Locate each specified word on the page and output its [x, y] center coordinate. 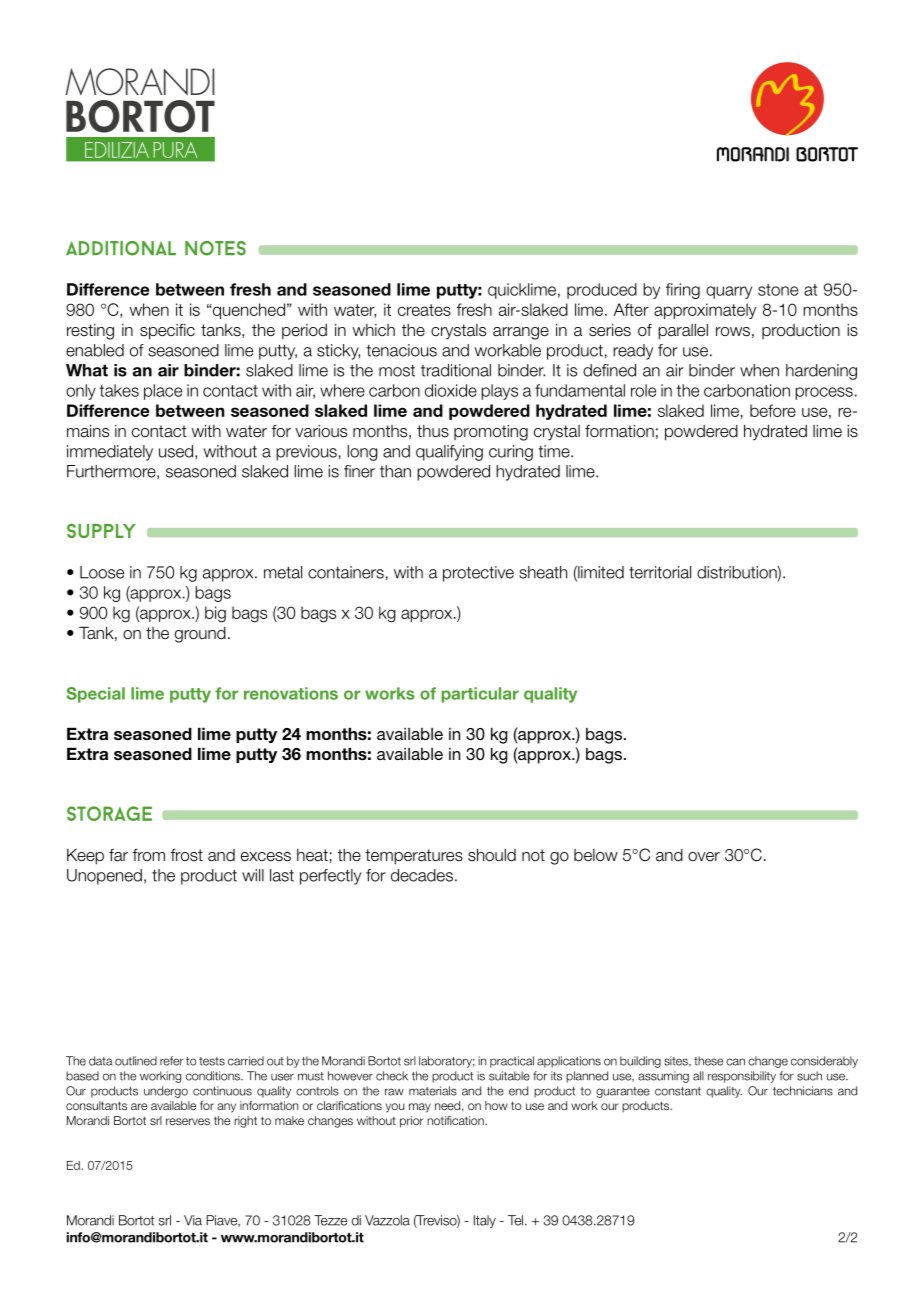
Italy [485, 1221]
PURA [175, 150]
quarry [729, 292]
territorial [660, 572]
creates [424, 310]
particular [480, 695]
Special [95, 695]
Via [193, 1220]
